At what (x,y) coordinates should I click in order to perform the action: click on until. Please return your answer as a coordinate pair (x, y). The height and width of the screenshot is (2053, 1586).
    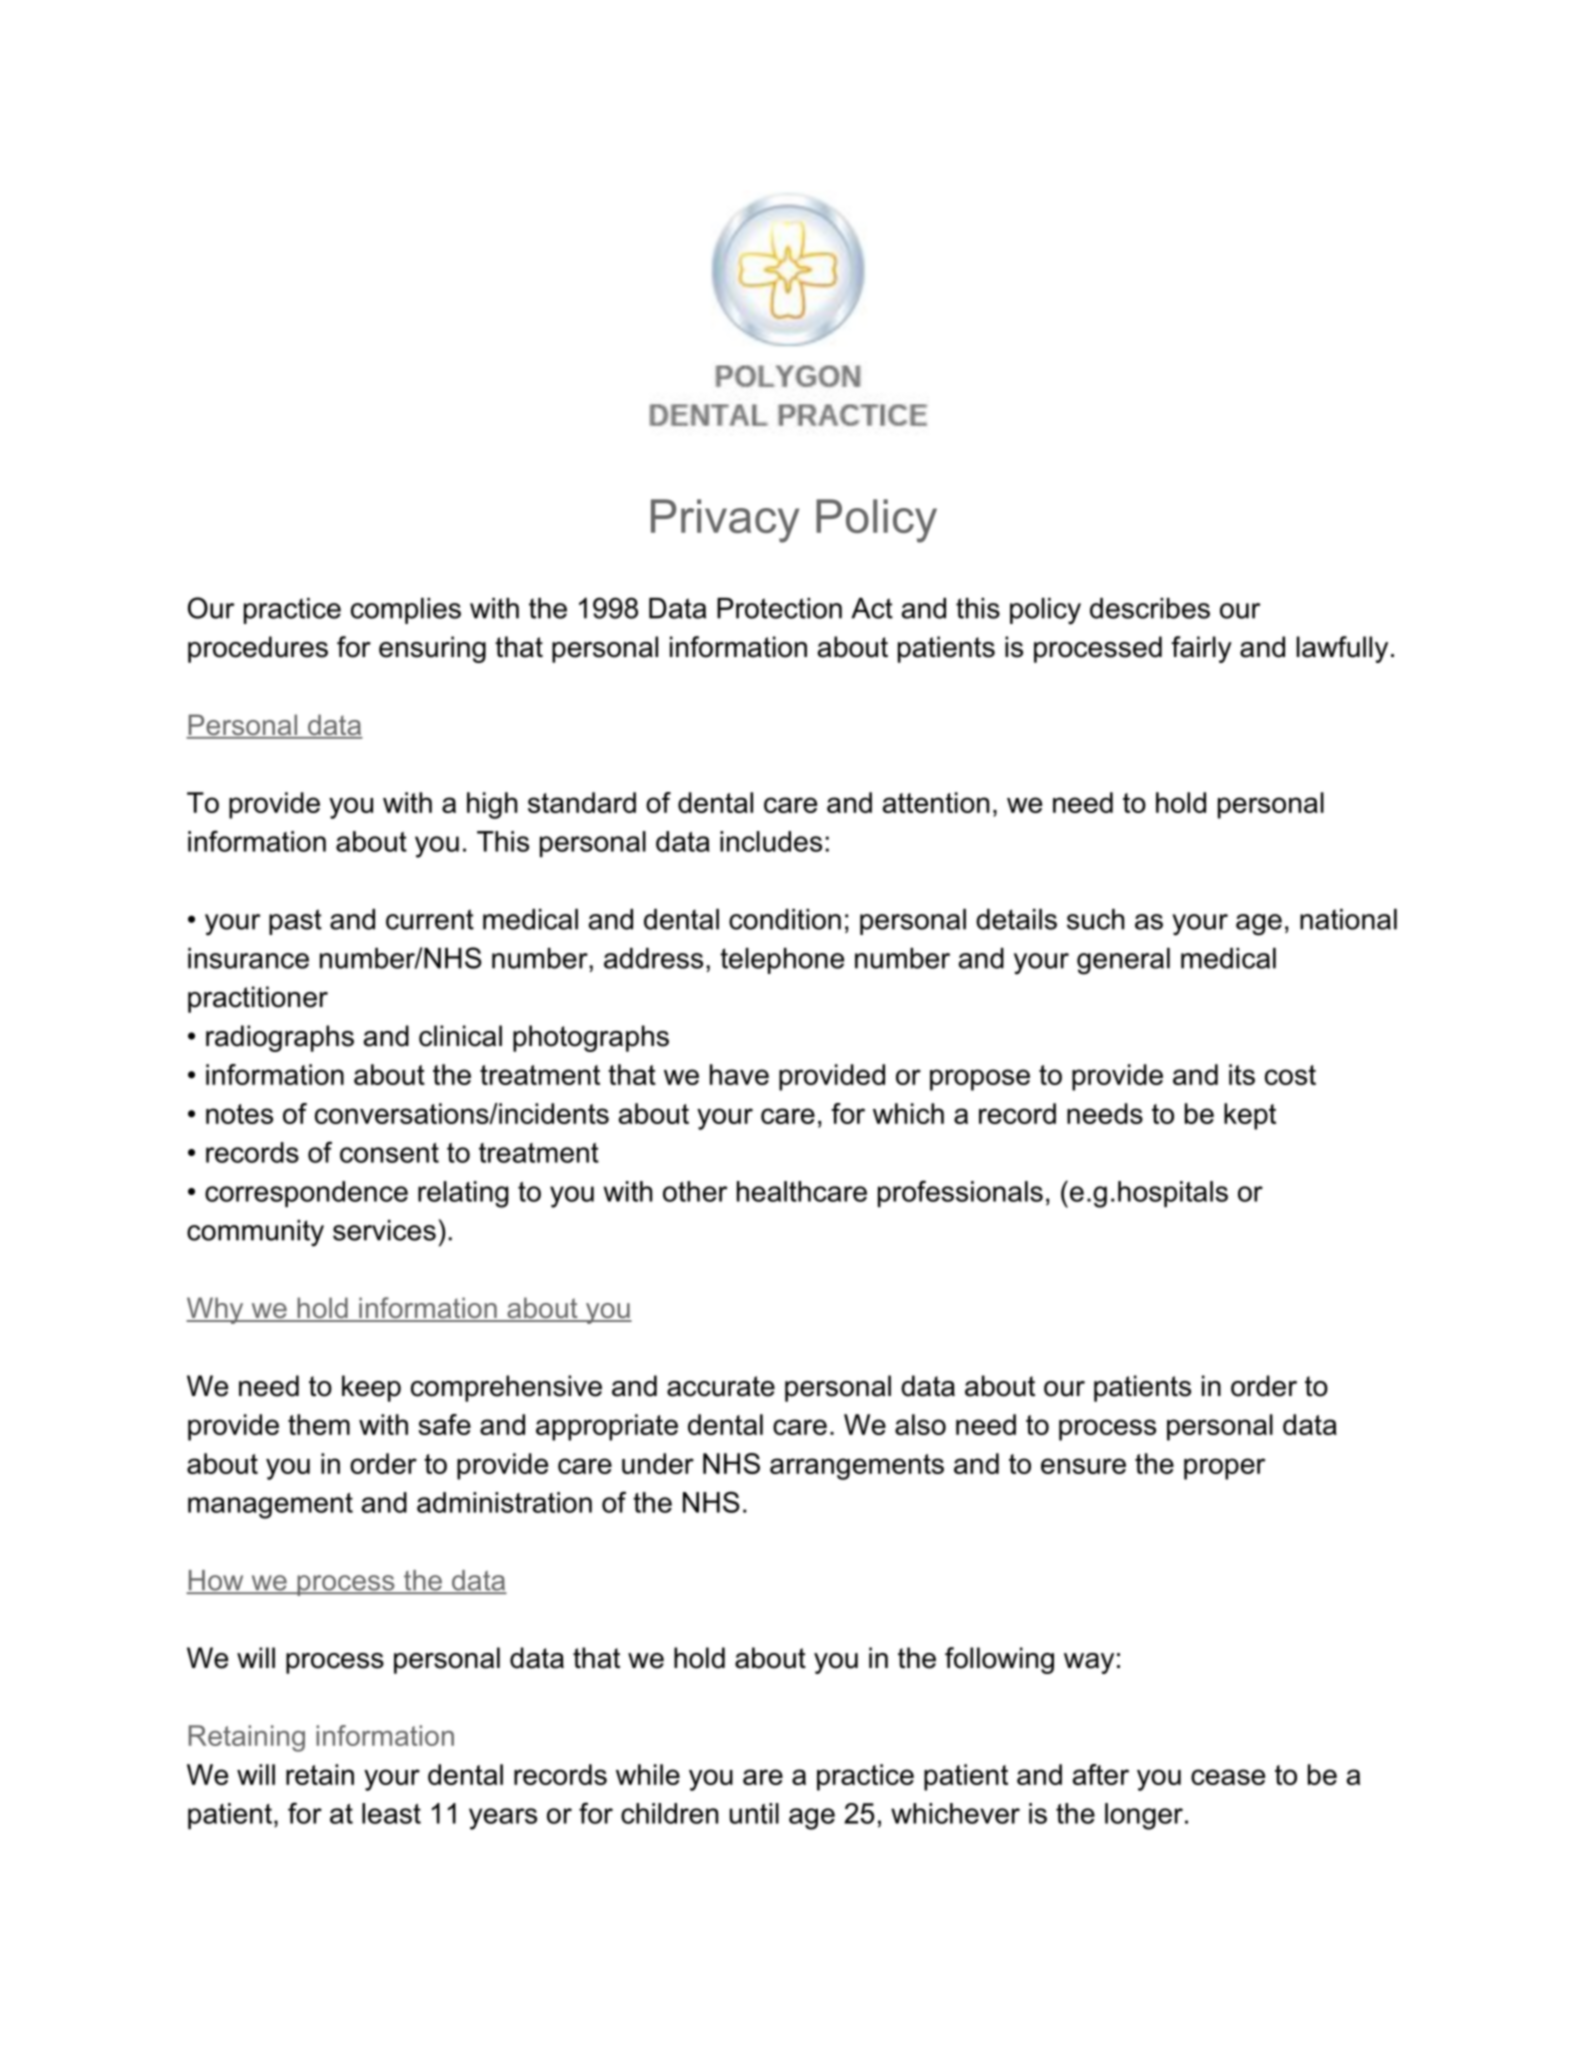
    Looking at the image, I should click on (754, 1813).
